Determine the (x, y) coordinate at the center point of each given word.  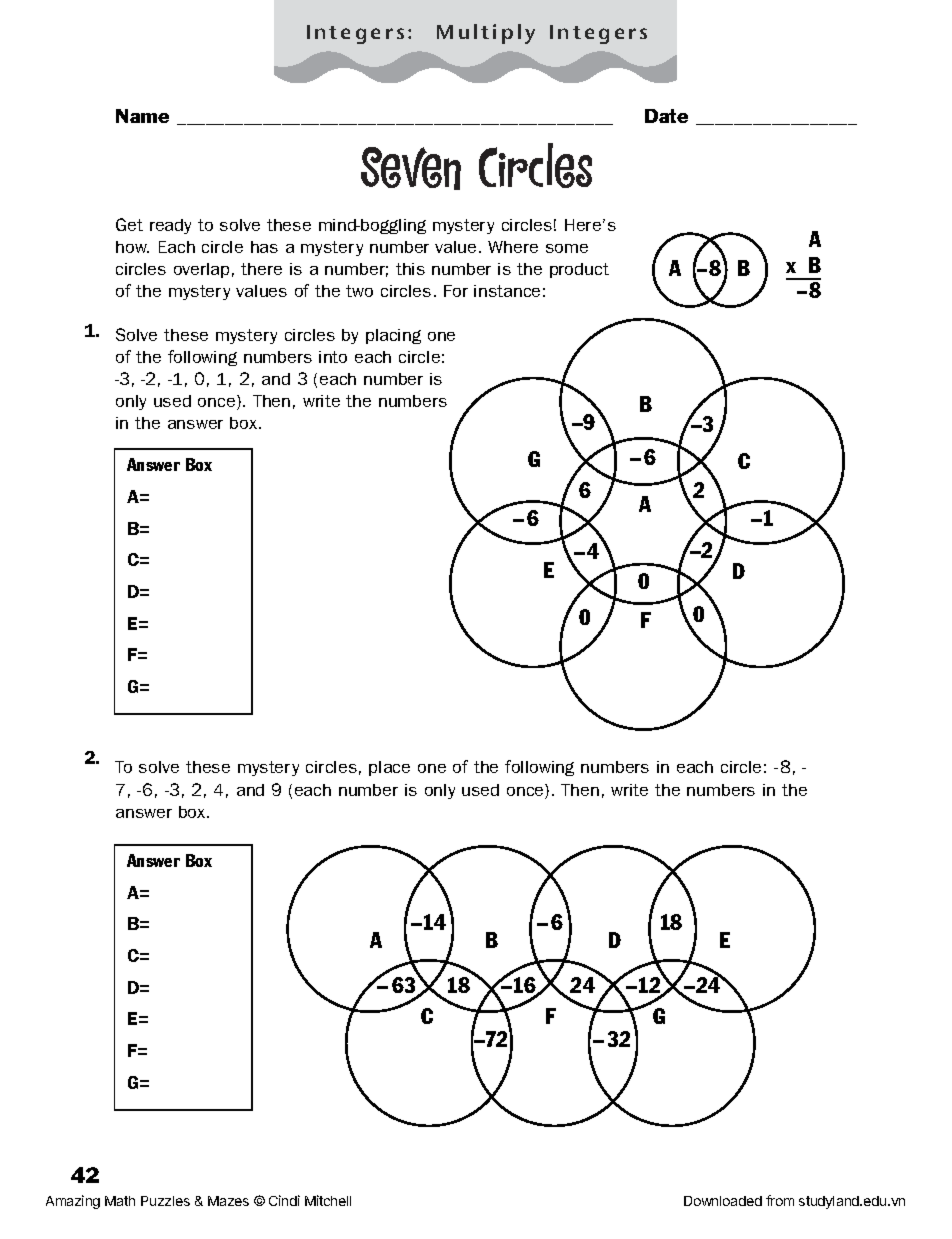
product (579, 270)
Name (142, 116)
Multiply (486, 34)
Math (120, 1201)
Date (666, 116)
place (389, 768)
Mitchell (328, 1200)
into (333, 357)
